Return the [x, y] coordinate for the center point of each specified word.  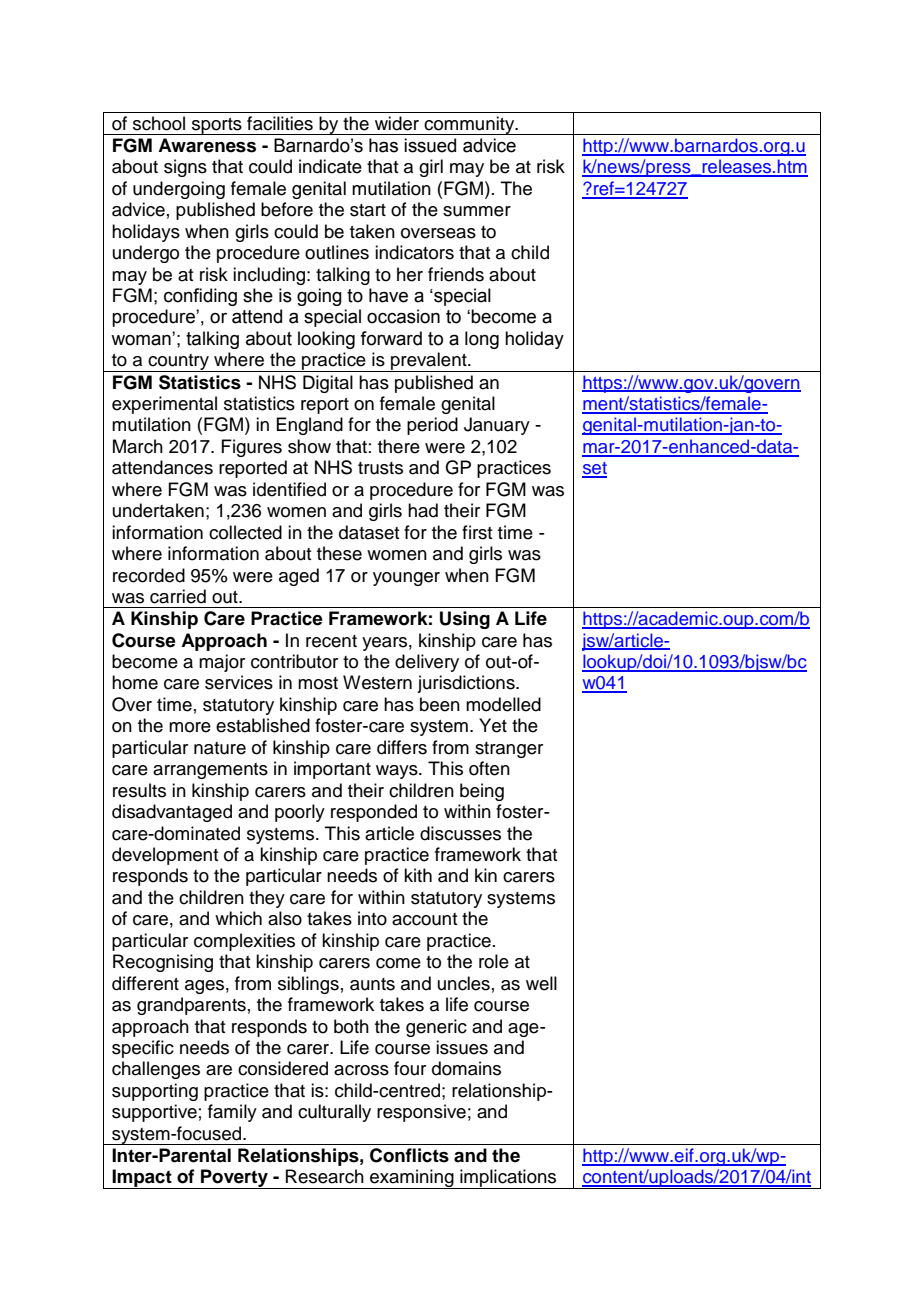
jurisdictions [467, 684]
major [222, 663]
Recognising [163, 963]
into [372, 918]
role [494, 961]
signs [185, 168]
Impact [142, 1179]
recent [331, 641]
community [470, 125]
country [178, 363]
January [497, 426]
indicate [330, 166]
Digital [328, 384]
